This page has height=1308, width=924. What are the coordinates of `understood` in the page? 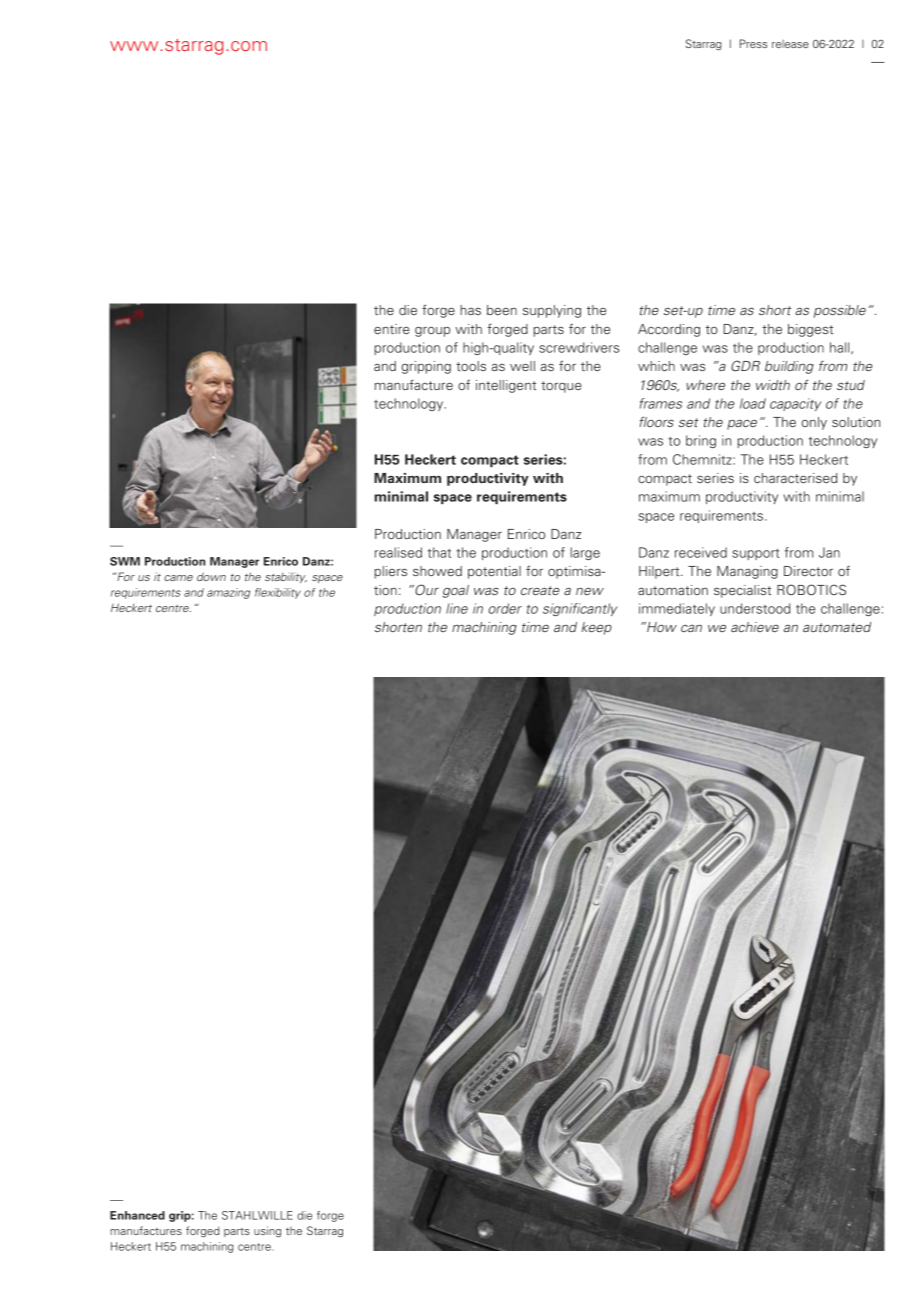 It's located at (755, 608).
